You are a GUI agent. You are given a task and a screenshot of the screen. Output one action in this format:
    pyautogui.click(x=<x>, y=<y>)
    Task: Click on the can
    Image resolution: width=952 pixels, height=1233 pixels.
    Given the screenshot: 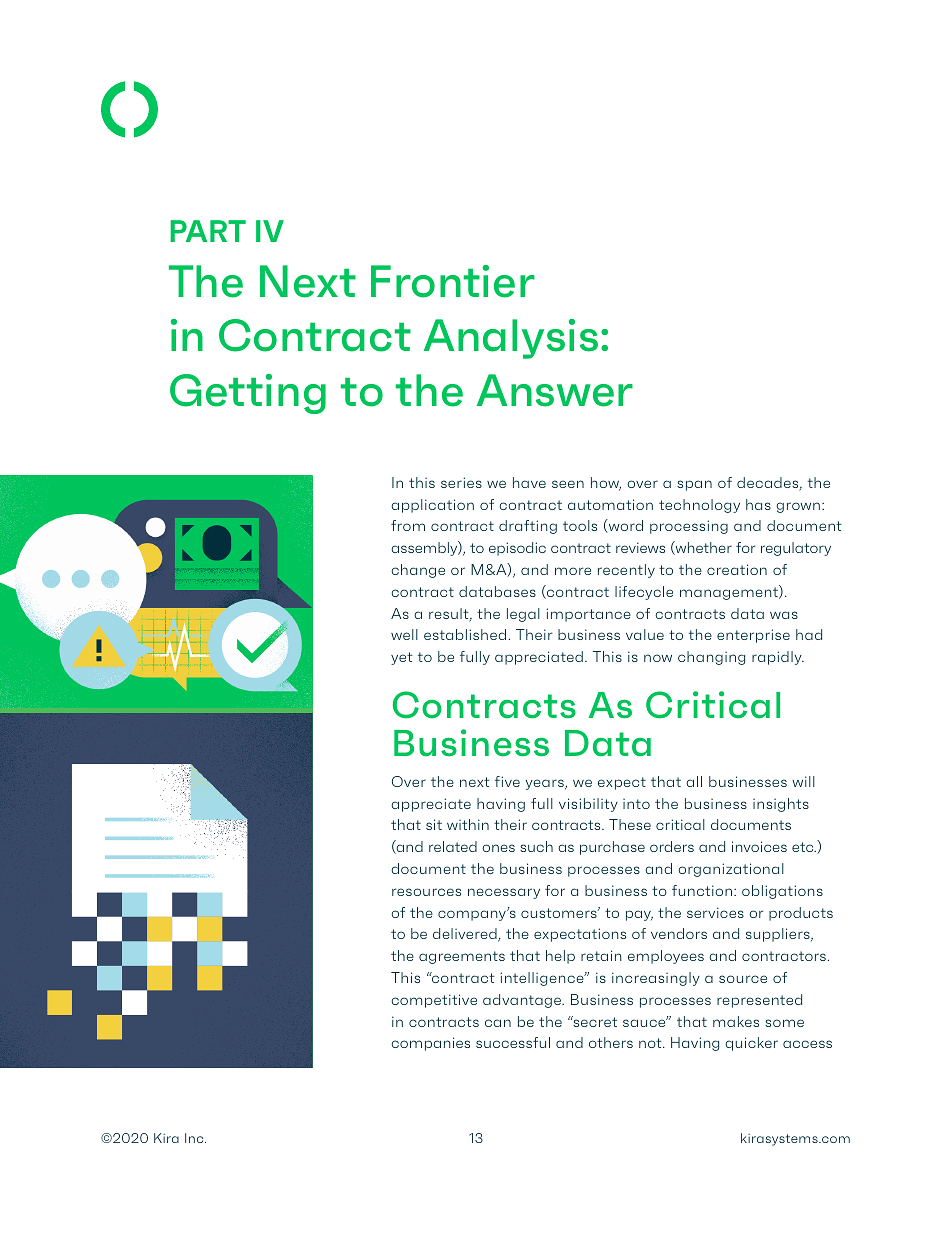 What is the action you would take?
    pyautogui.click(x=498, y=1023)
